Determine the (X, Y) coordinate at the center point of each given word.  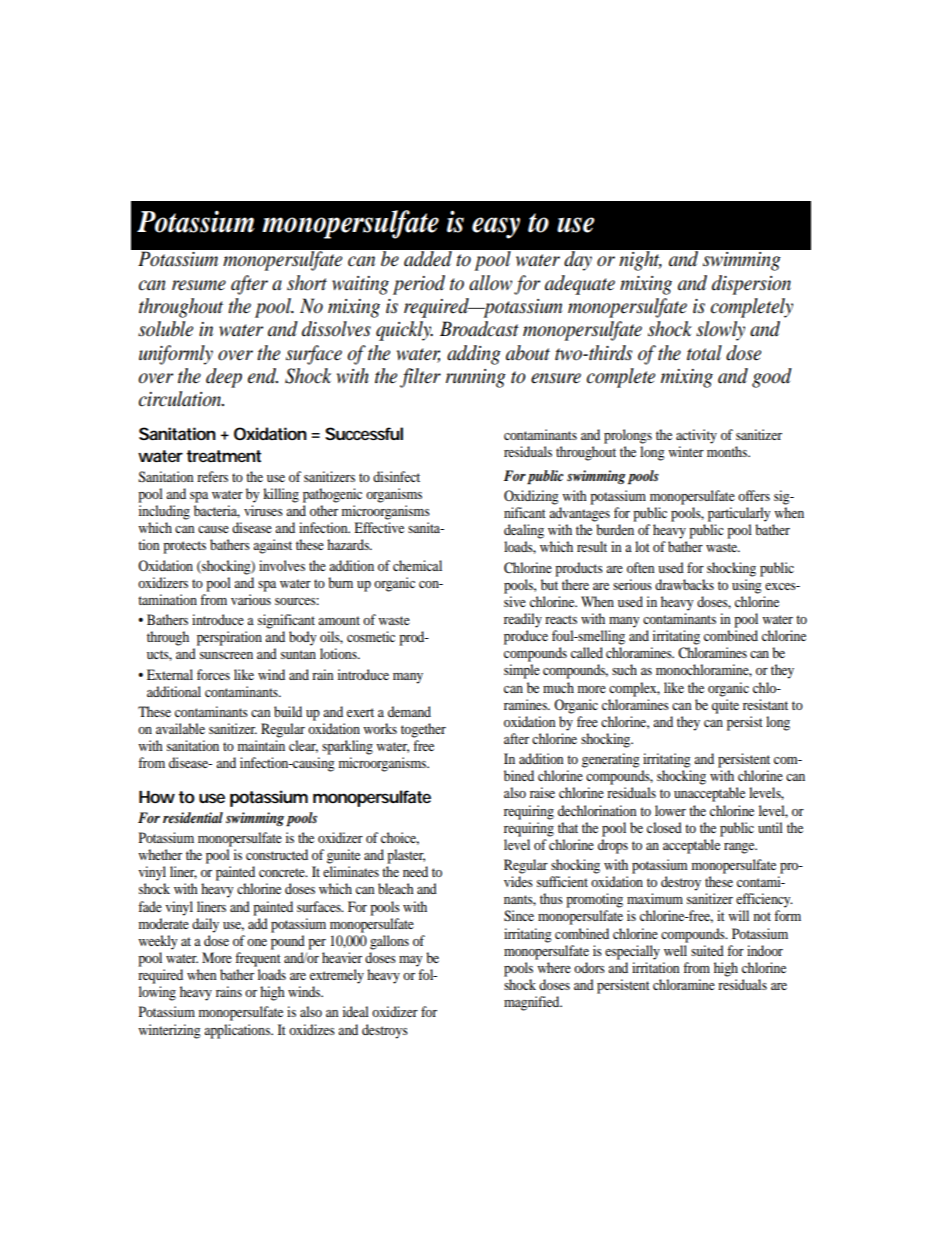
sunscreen (226, 655)
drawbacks (684, 584)
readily (523, 620)
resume (199, 285)
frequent (258, 959)
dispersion (751, 285)
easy (496, 228)
